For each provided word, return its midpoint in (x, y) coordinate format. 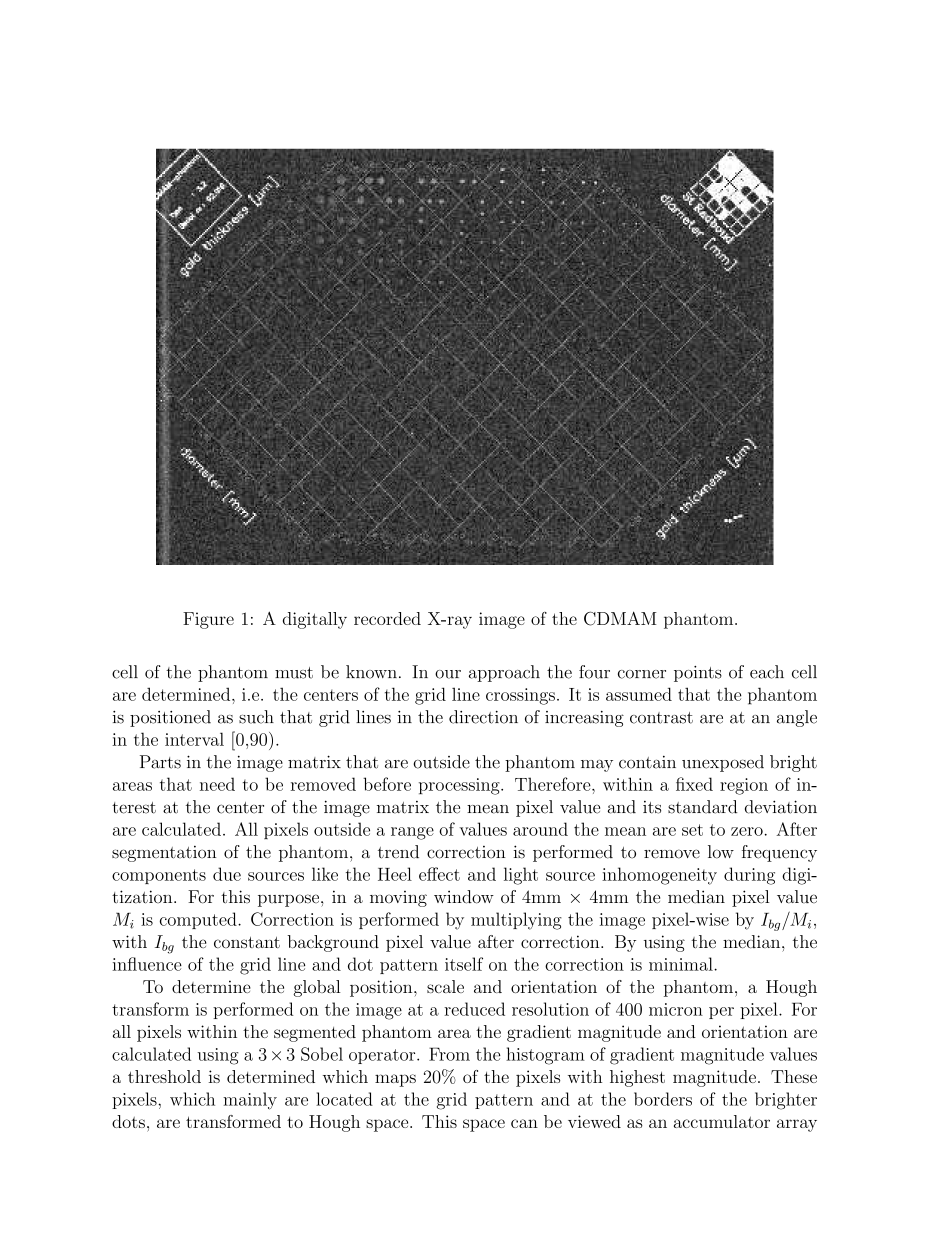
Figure (208, 620)
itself (464, 964)
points (698, 674)
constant (247, 943)
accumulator (722, 1121)
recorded (387, 618)
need (217, 784)
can (524, 1123)
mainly (250, 1101)
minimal (682, 964)
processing (460, 786)
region (744, 786)
